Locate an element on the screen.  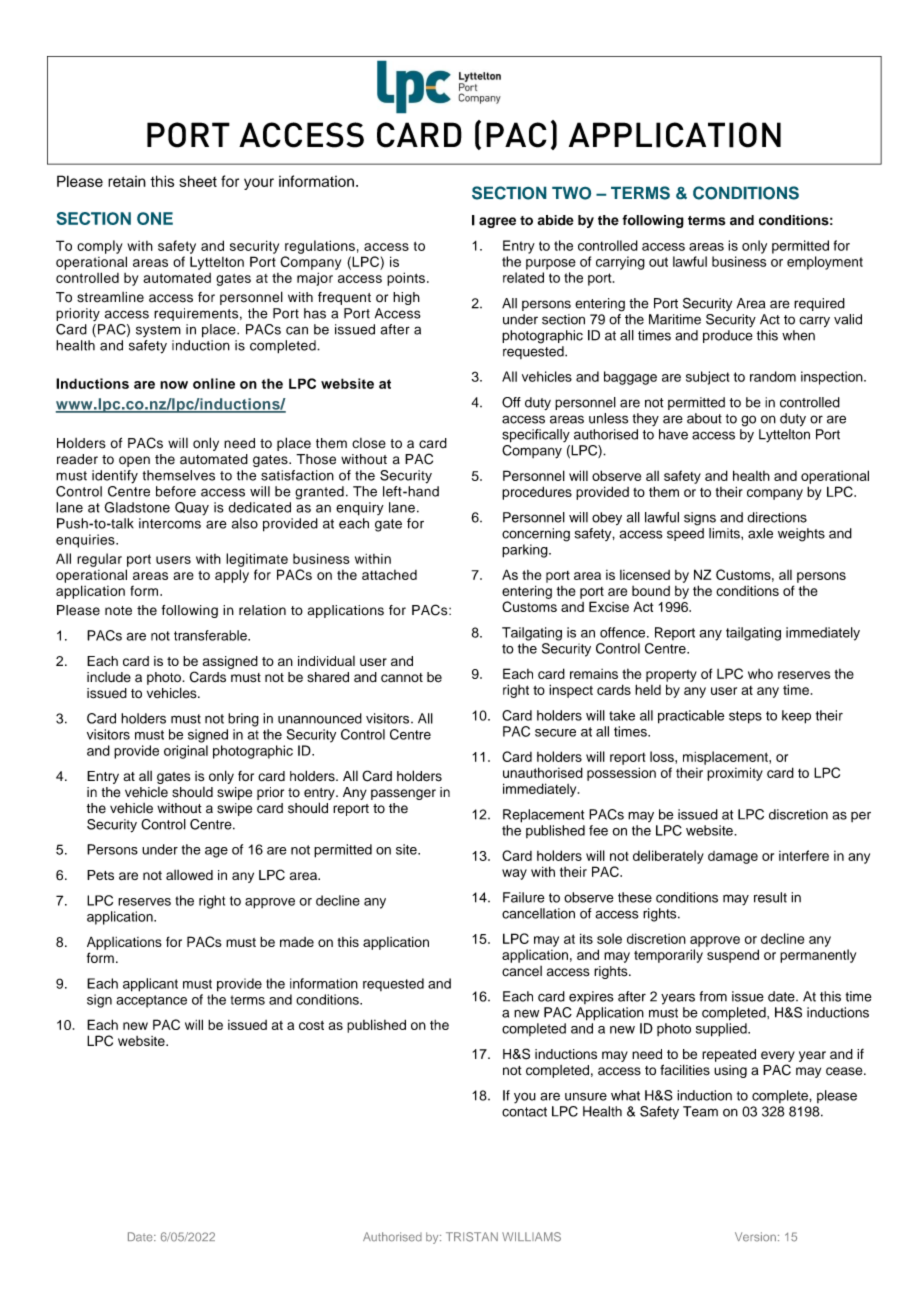
employment is located at coordinates (825, 263).
